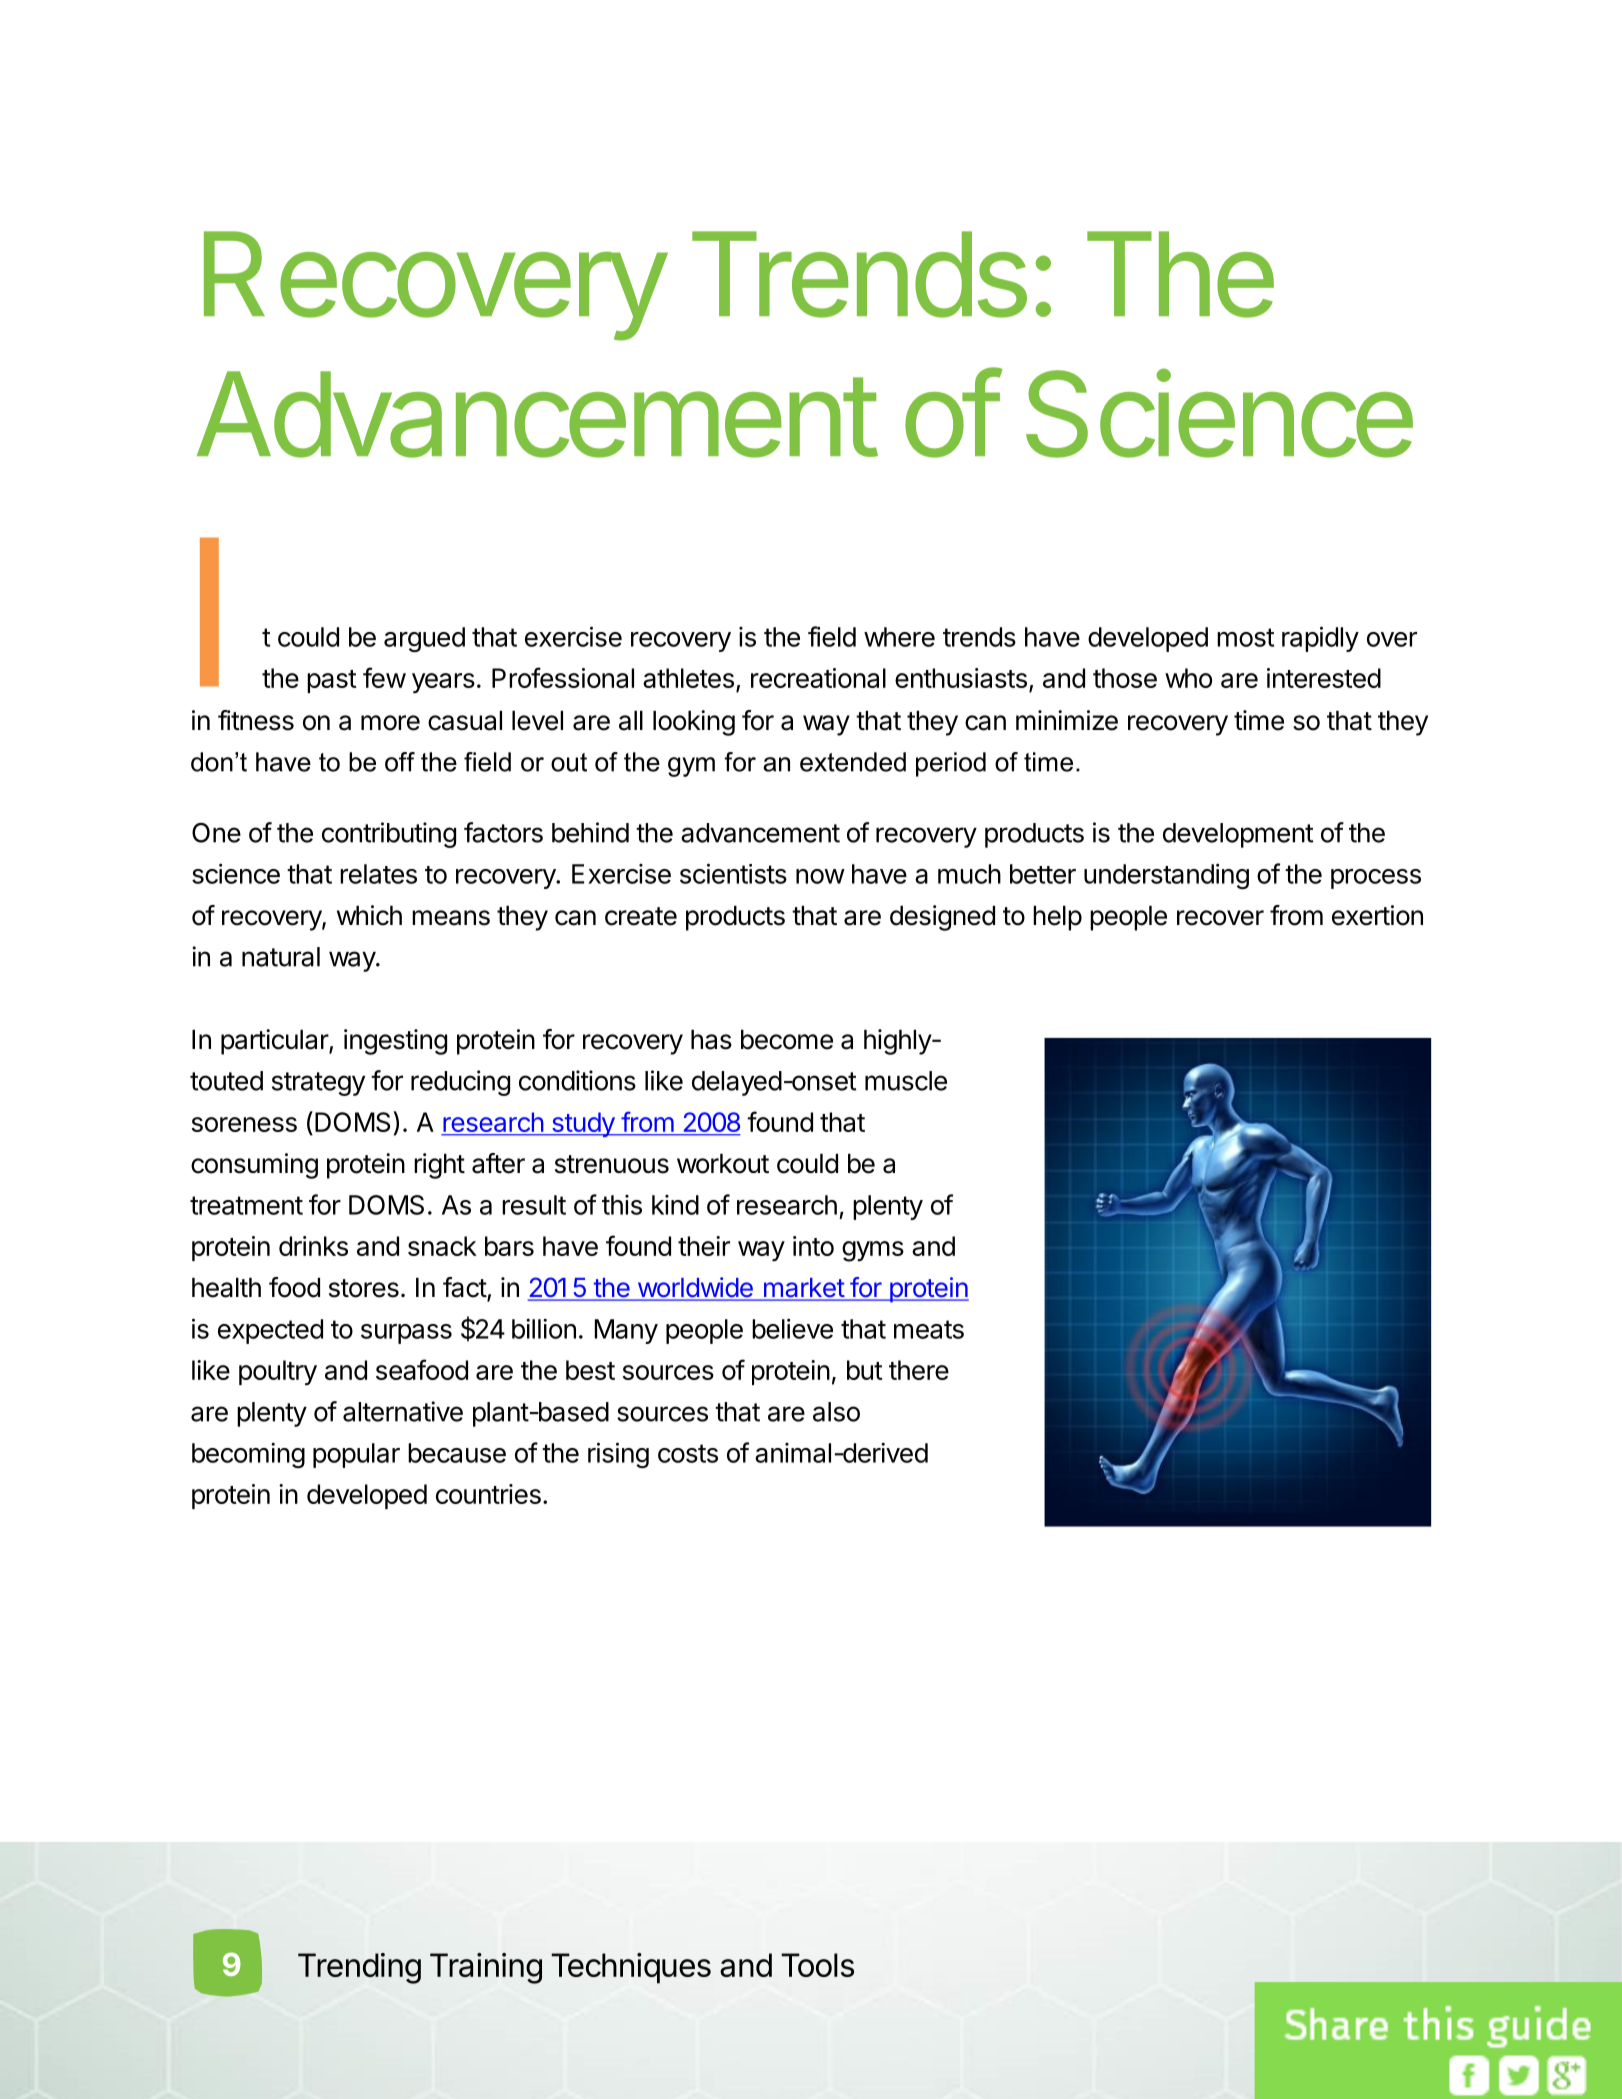 This document has height=2099, width=1622. What do you see at coordinates (1188, 678) in the document?
I see `who` at bounding box center [1188, 678].
